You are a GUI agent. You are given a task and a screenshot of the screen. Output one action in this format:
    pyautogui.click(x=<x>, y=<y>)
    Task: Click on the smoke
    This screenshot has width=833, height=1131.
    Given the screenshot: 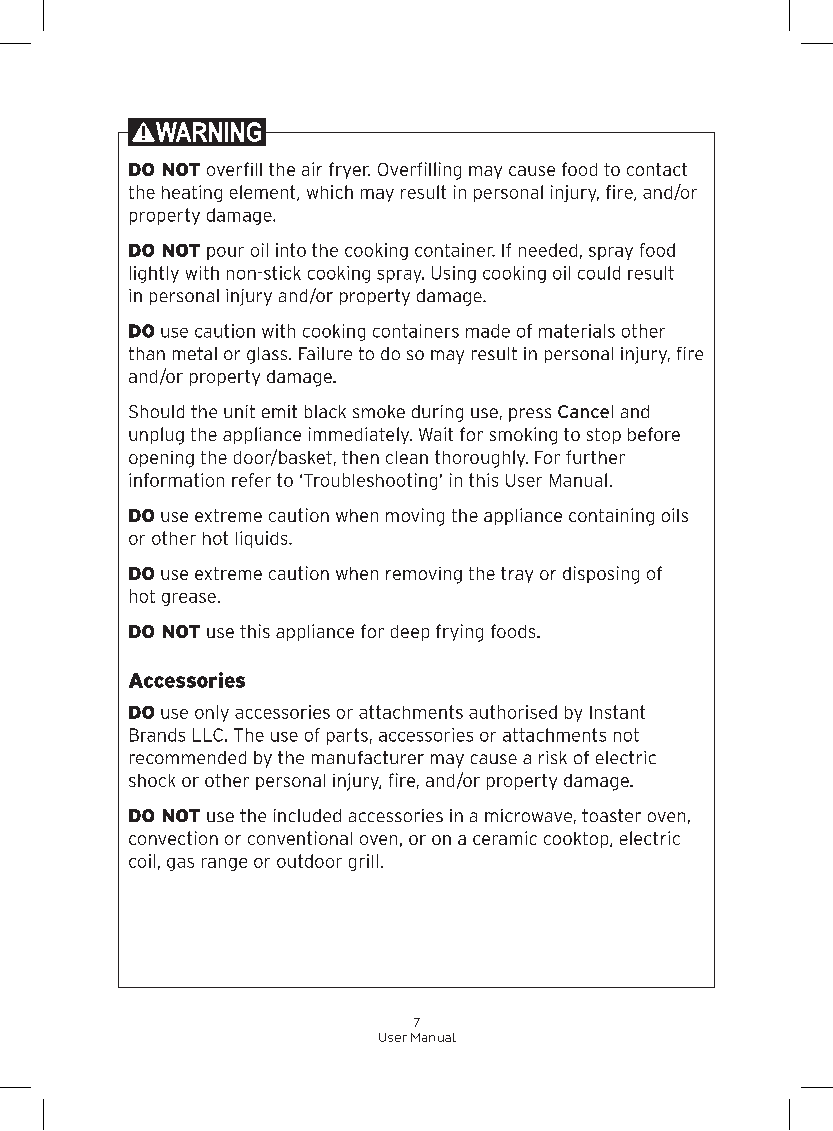 What is the action you would take?
    pyautogui.click(x=379, y=411)
